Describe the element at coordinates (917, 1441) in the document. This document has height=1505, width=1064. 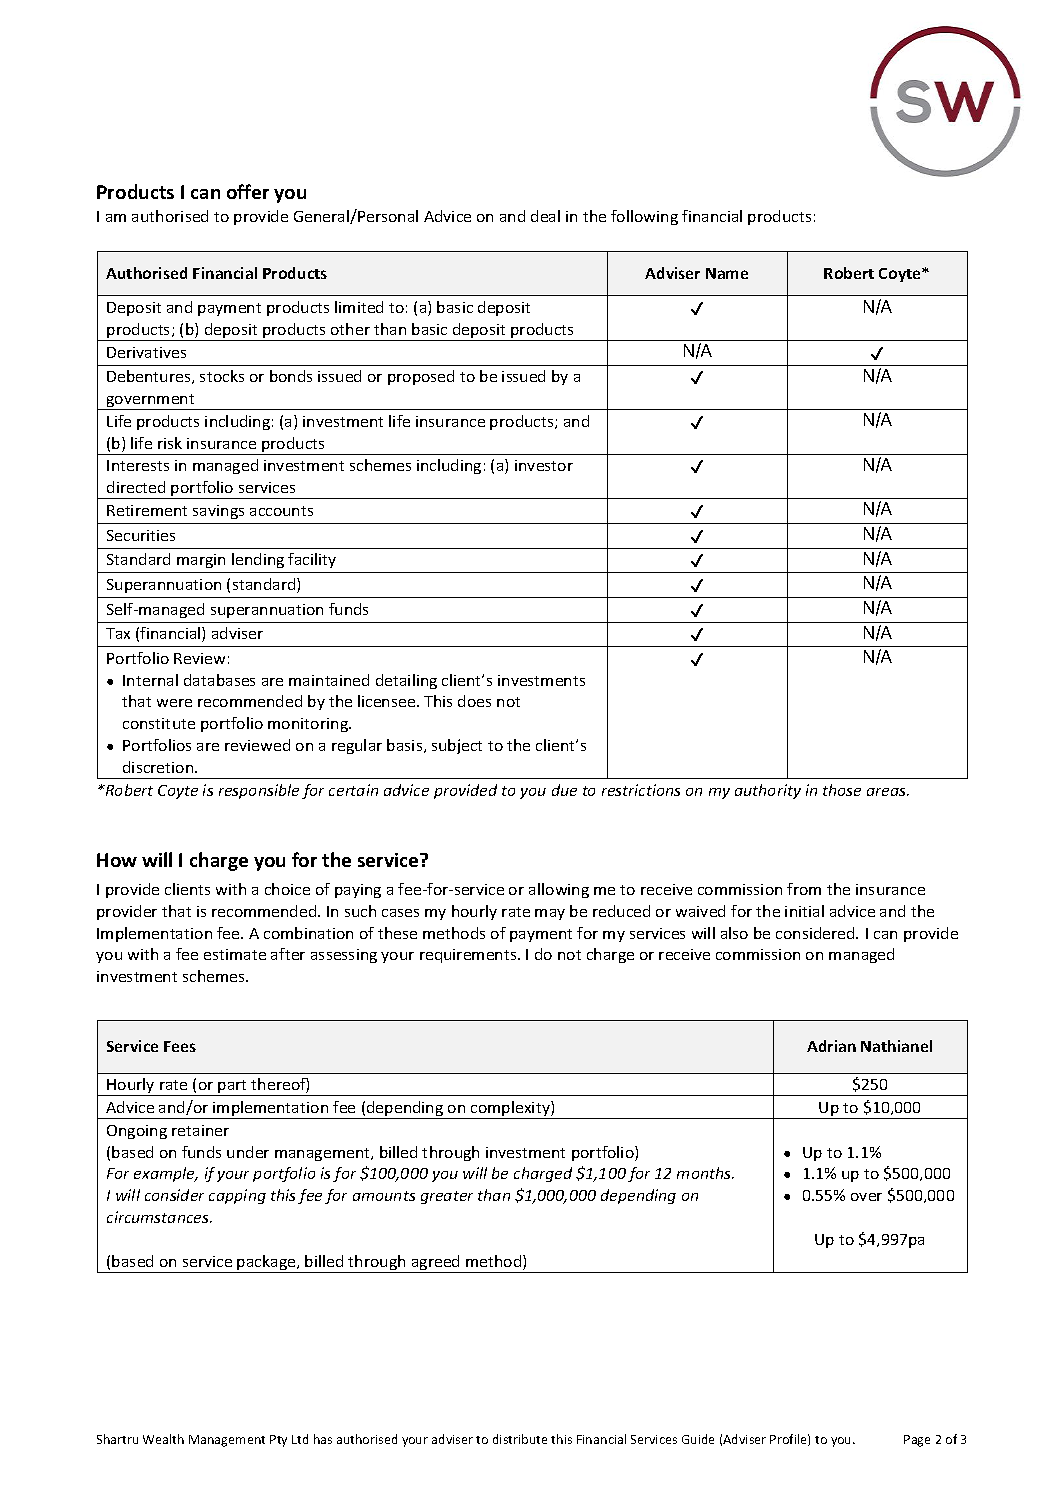
I see `Page` at that location.
